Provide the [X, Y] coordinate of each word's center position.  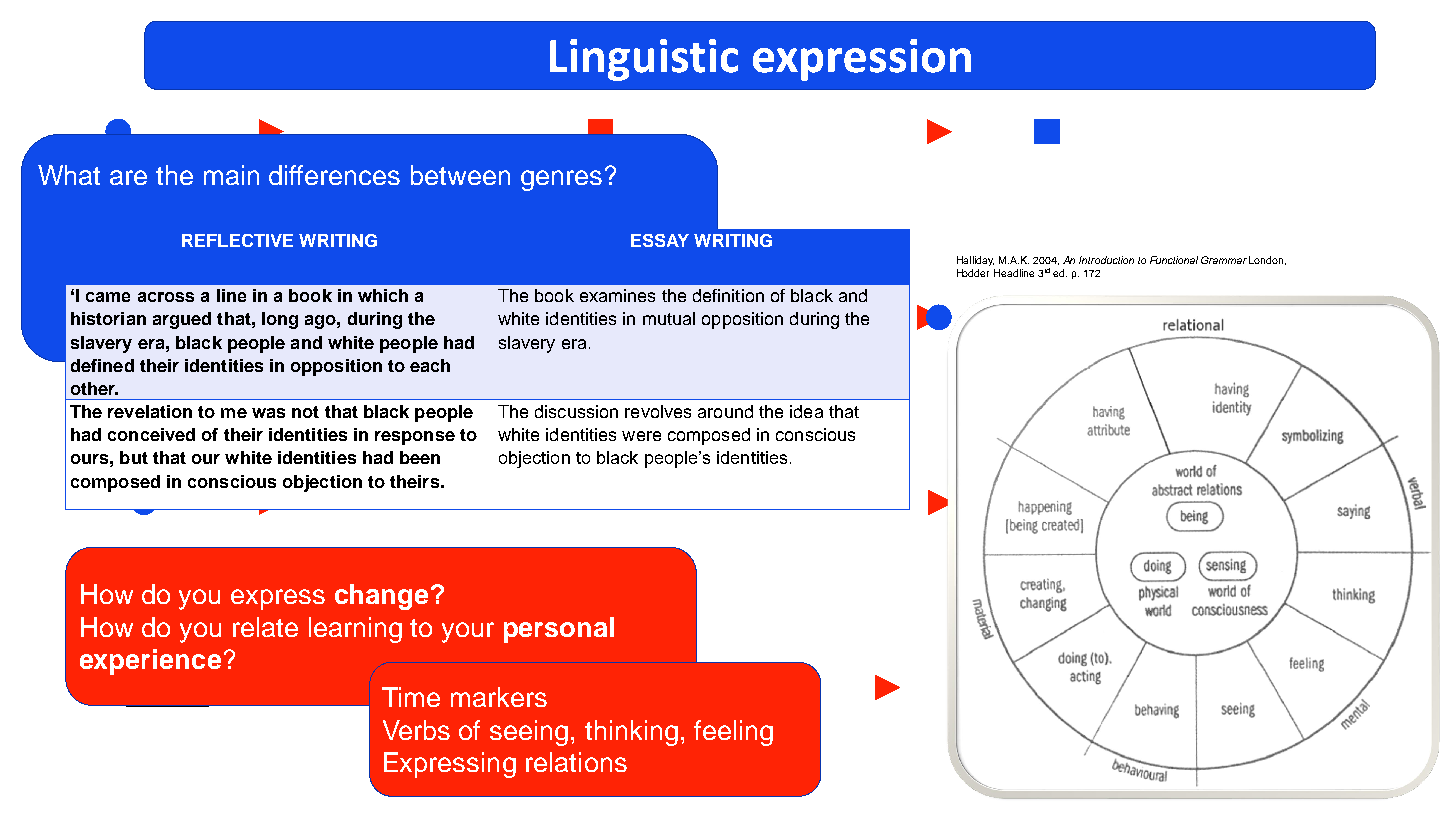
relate [265, 627]
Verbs [416, 730]
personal [559, 630]
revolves [658, 411]
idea [806, 411]
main [231, 175]
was [268, 413]
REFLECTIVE [237, 240]
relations [576, 762]
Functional [1174, 260]
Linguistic [644, 60]
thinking [631, 733]
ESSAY [660, 240]
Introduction [1106, 260]
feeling [733, 733]
